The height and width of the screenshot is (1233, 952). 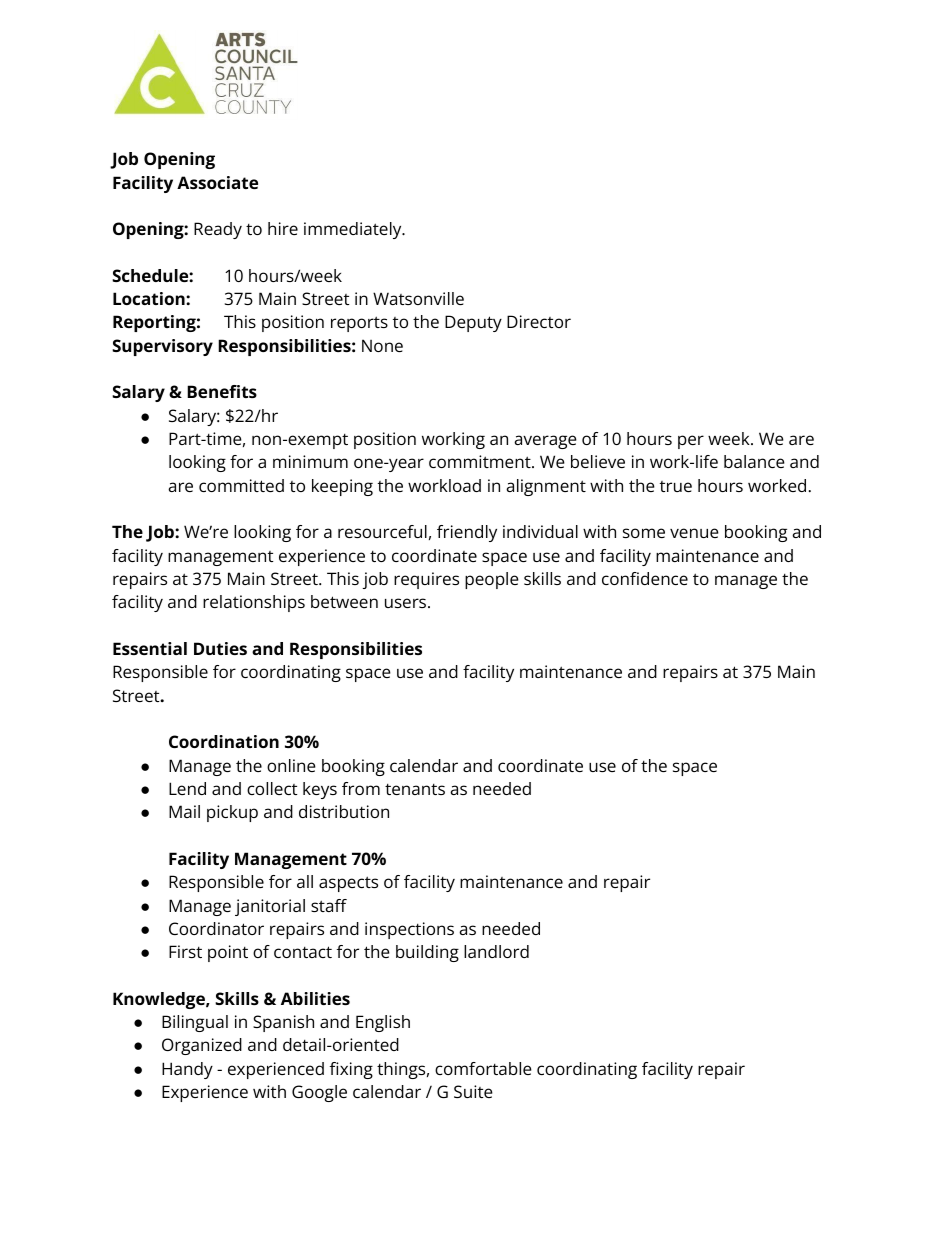 What do you see at coordinates (645, 578) in the screenshot?
I see `confidence` at bounding box center [645, 578].
